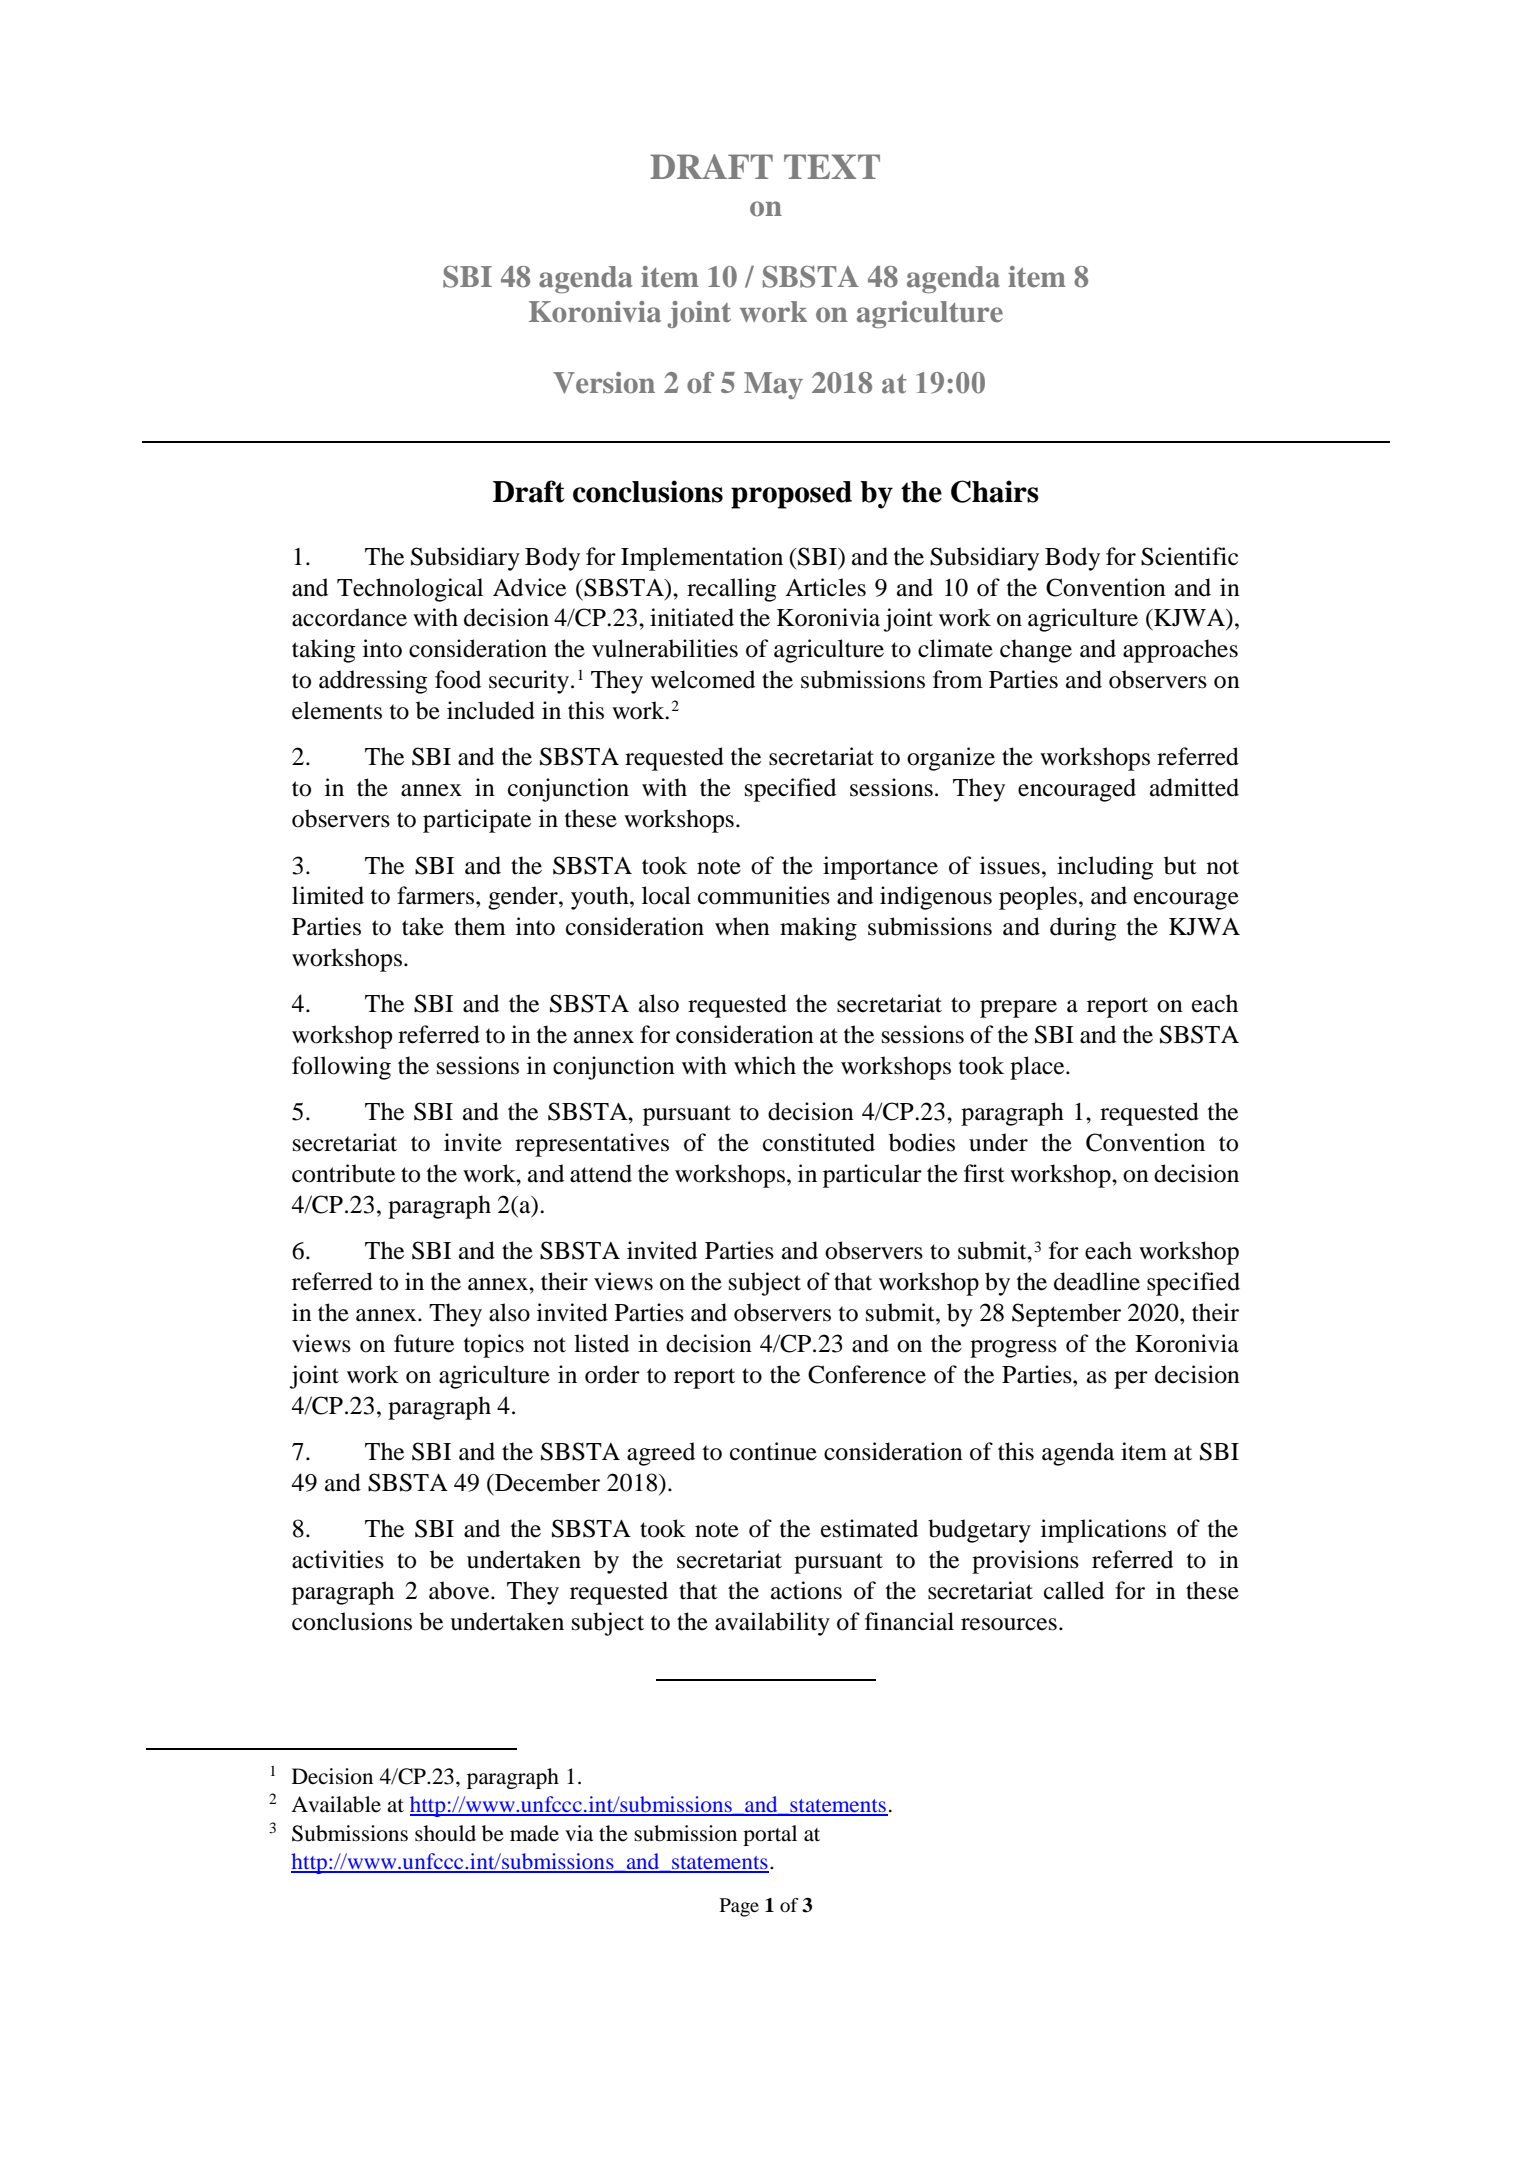 The image size is (1532, 2166). Describe the element at coordinates (445, 1833) in the page. I see `should` at that location.
